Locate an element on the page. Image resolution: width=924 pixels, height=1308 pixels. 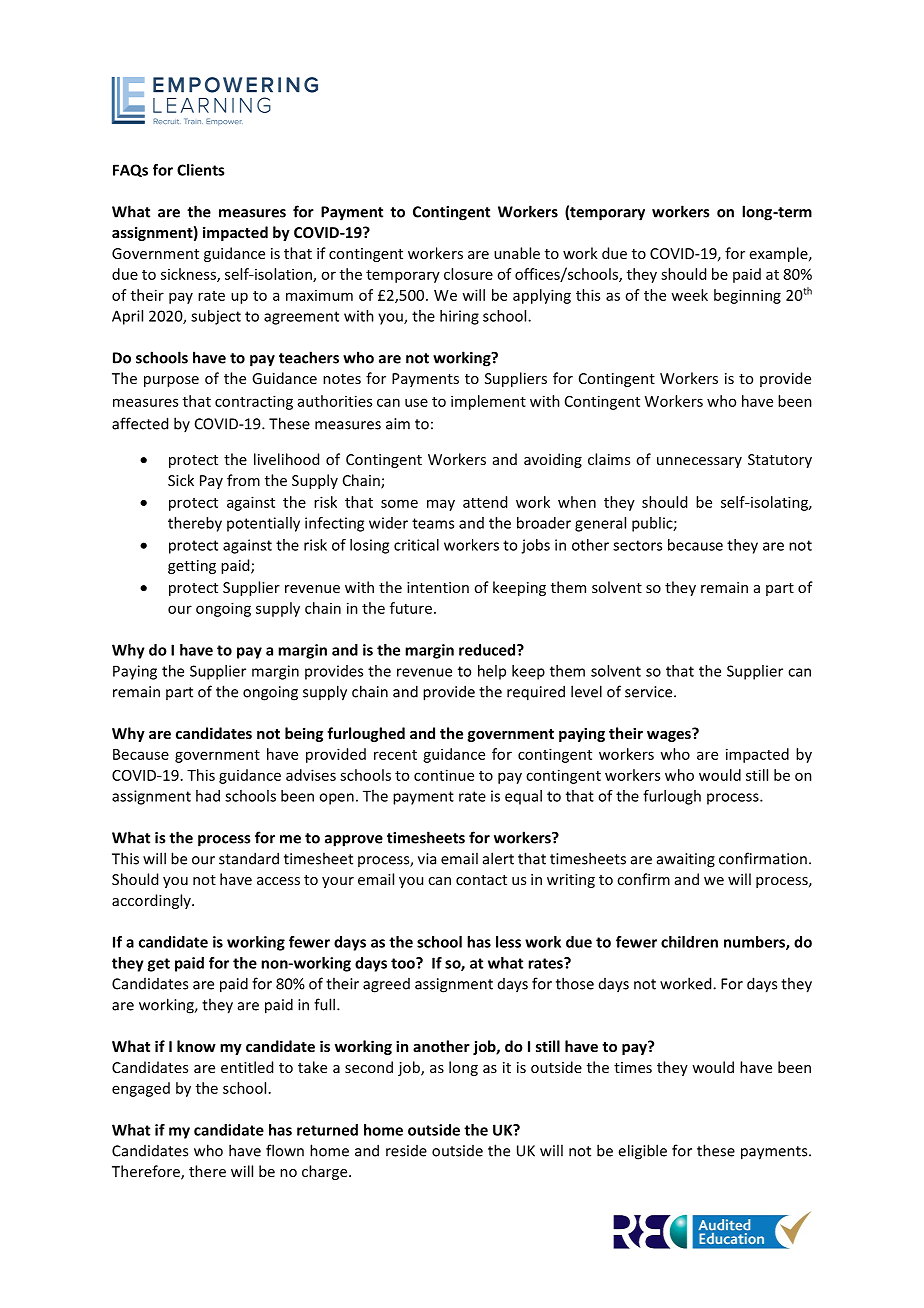
flown is located at coordinates (285, 1150).
